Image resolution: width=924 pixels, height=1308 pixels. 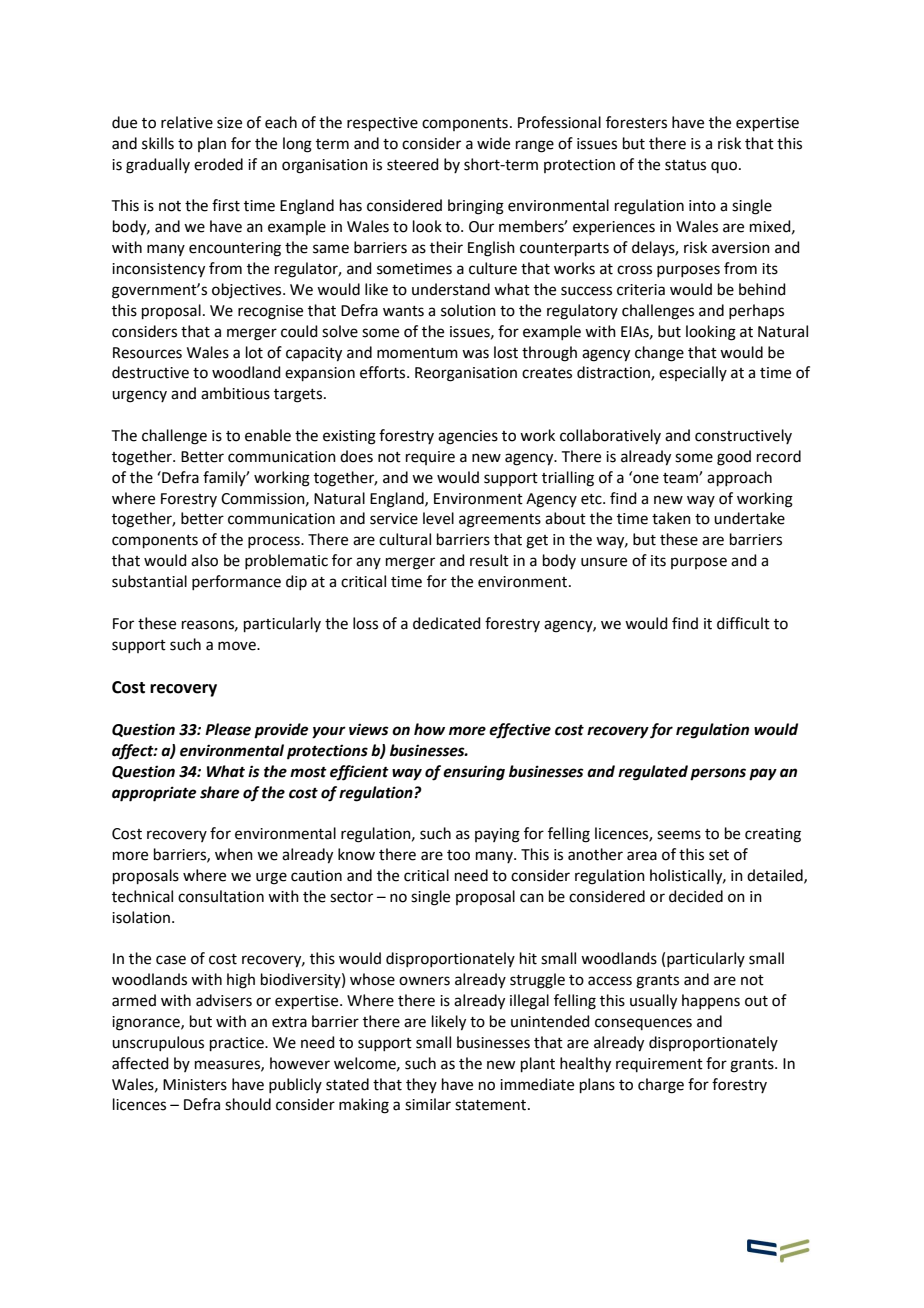 I want to click on persons, so click(x=718, y=774).
